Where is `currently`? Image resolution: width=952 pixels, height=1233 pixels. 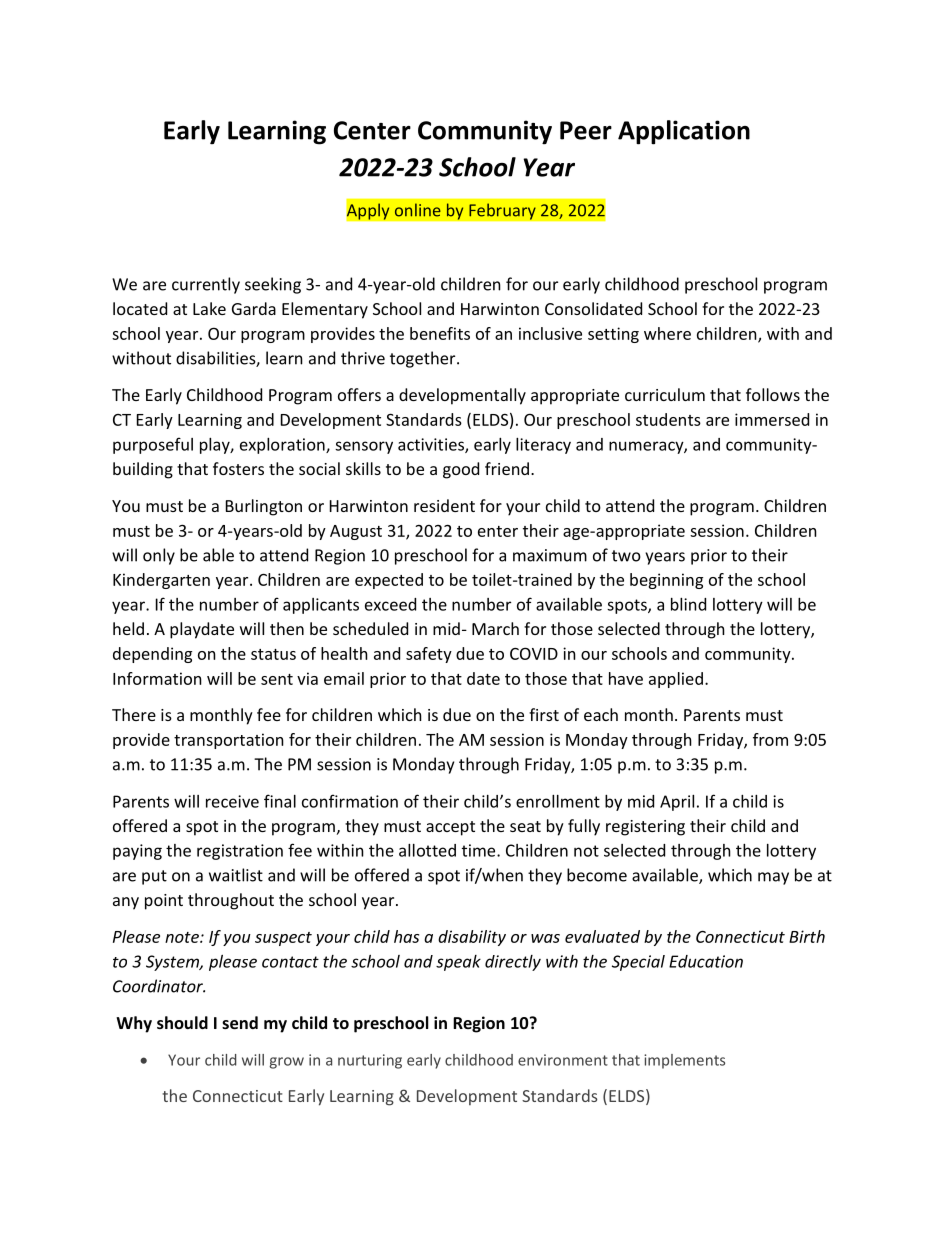
currently is located at coordinates (206, 285).
